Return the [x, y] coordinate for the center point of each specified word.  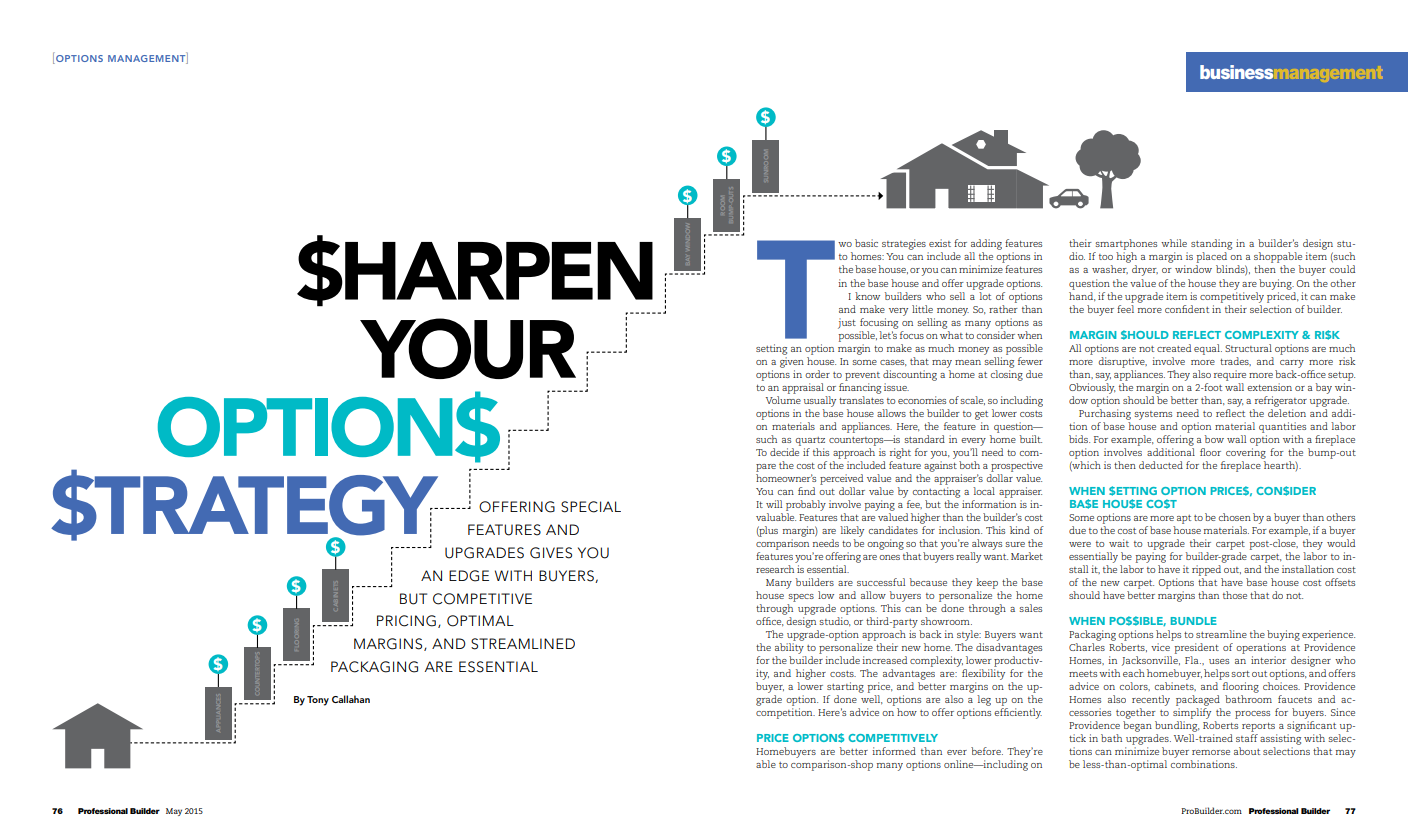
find [806, 491]
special [591, 507]
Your [468, 348]
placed [1211, 257]
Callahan [351, 699]
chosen [1235, 517]
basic [866, 243]
